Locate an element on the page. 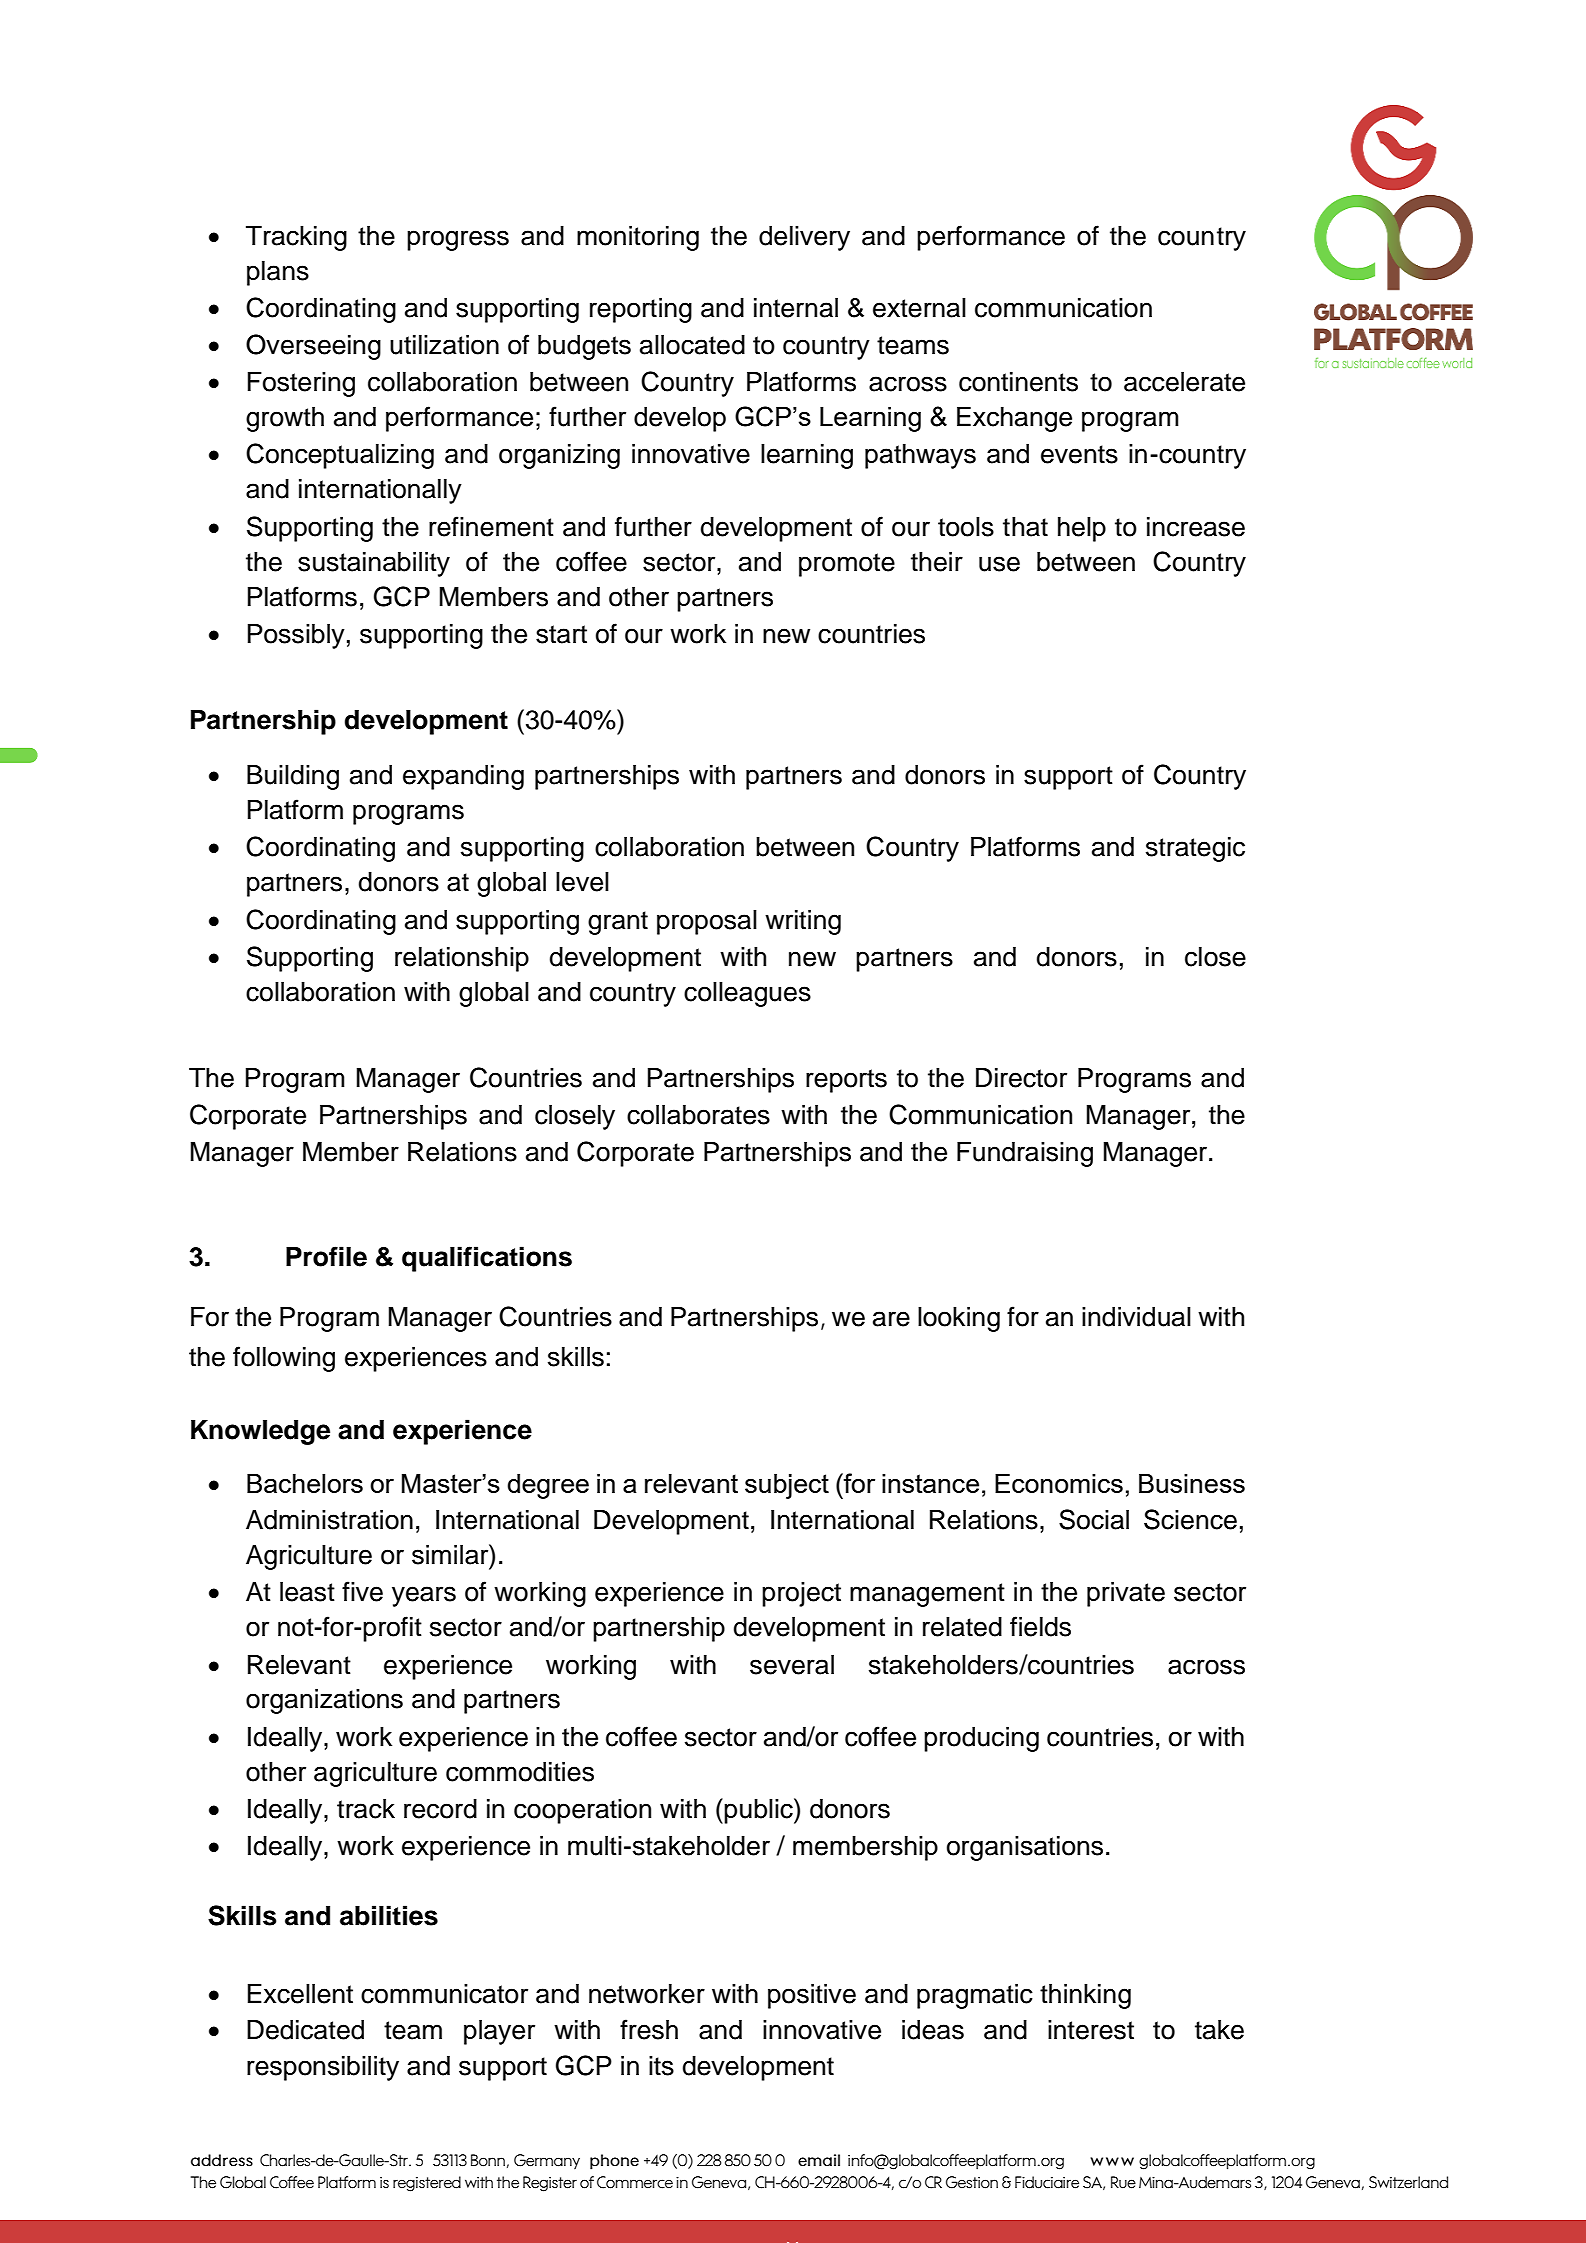  responsibility is located at coordinates (323, 2068).
